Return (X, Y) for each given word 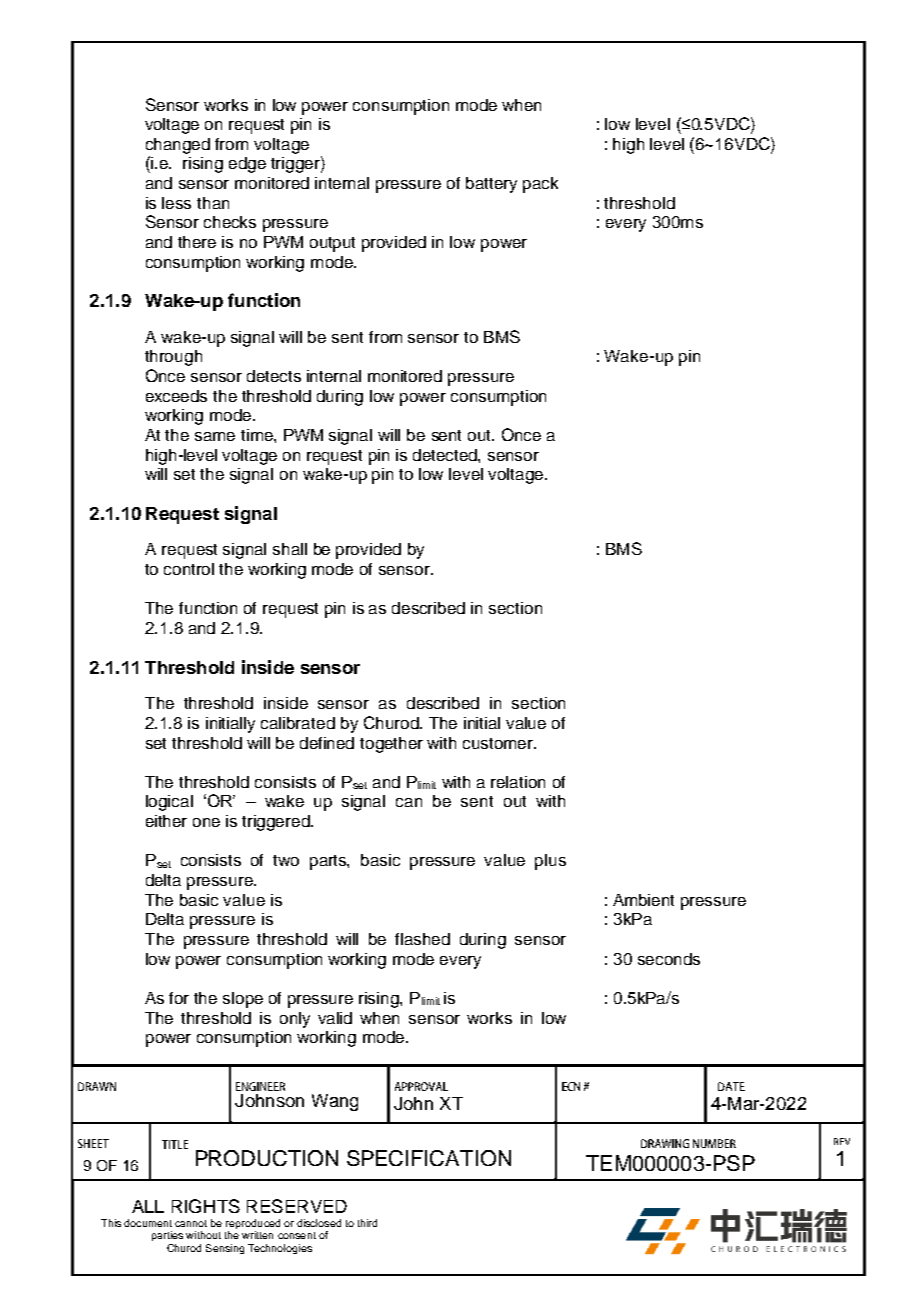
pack (540, 185)
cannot (191, 1223)
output (332, 244)
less (176, 203)
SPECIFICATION (429, 1158)
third (367, 1223)
